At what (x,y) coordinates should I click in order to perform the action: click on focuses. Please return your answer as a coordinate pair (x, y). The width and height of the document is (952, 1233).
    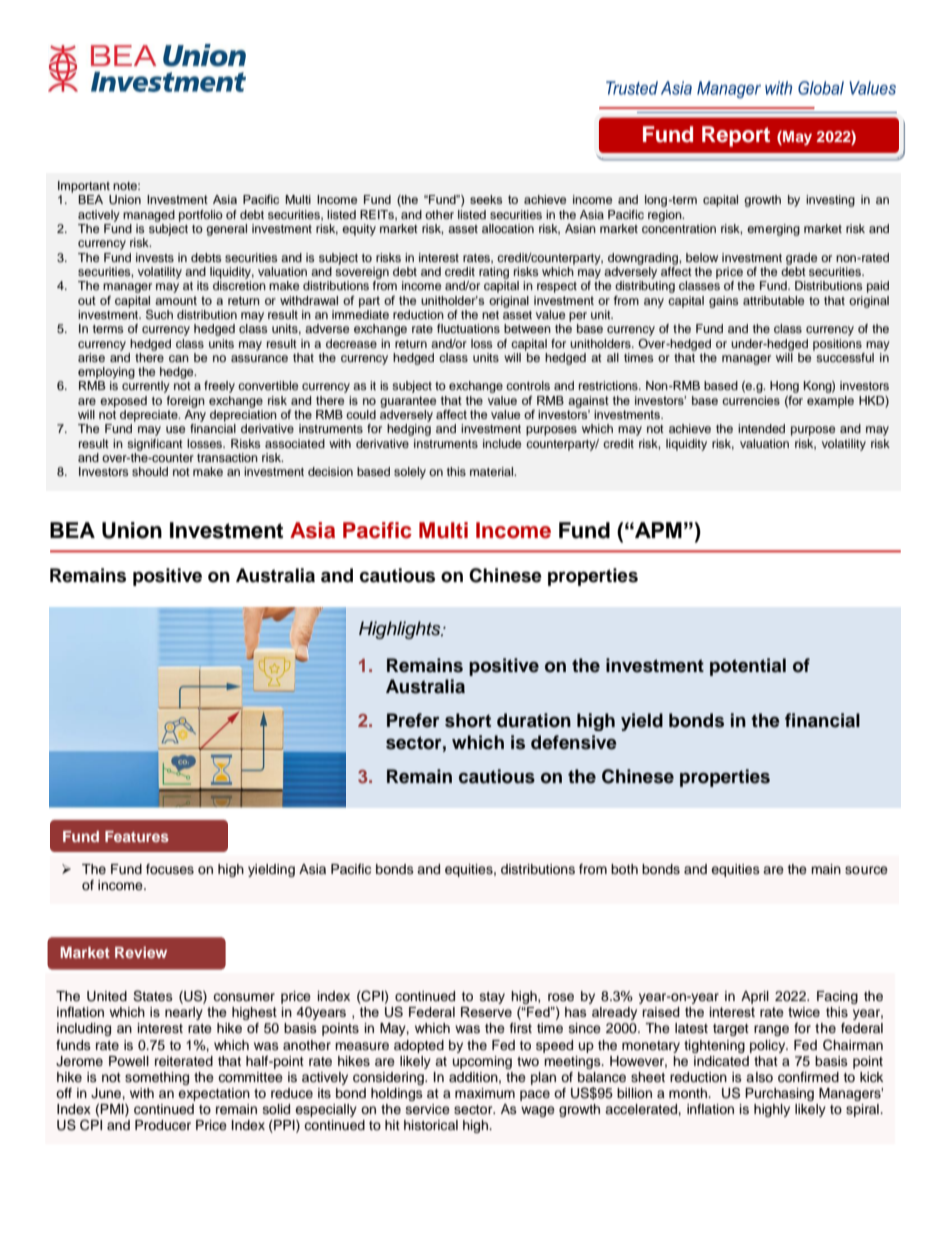
    Looking at the image, I should click on (170, 869).
